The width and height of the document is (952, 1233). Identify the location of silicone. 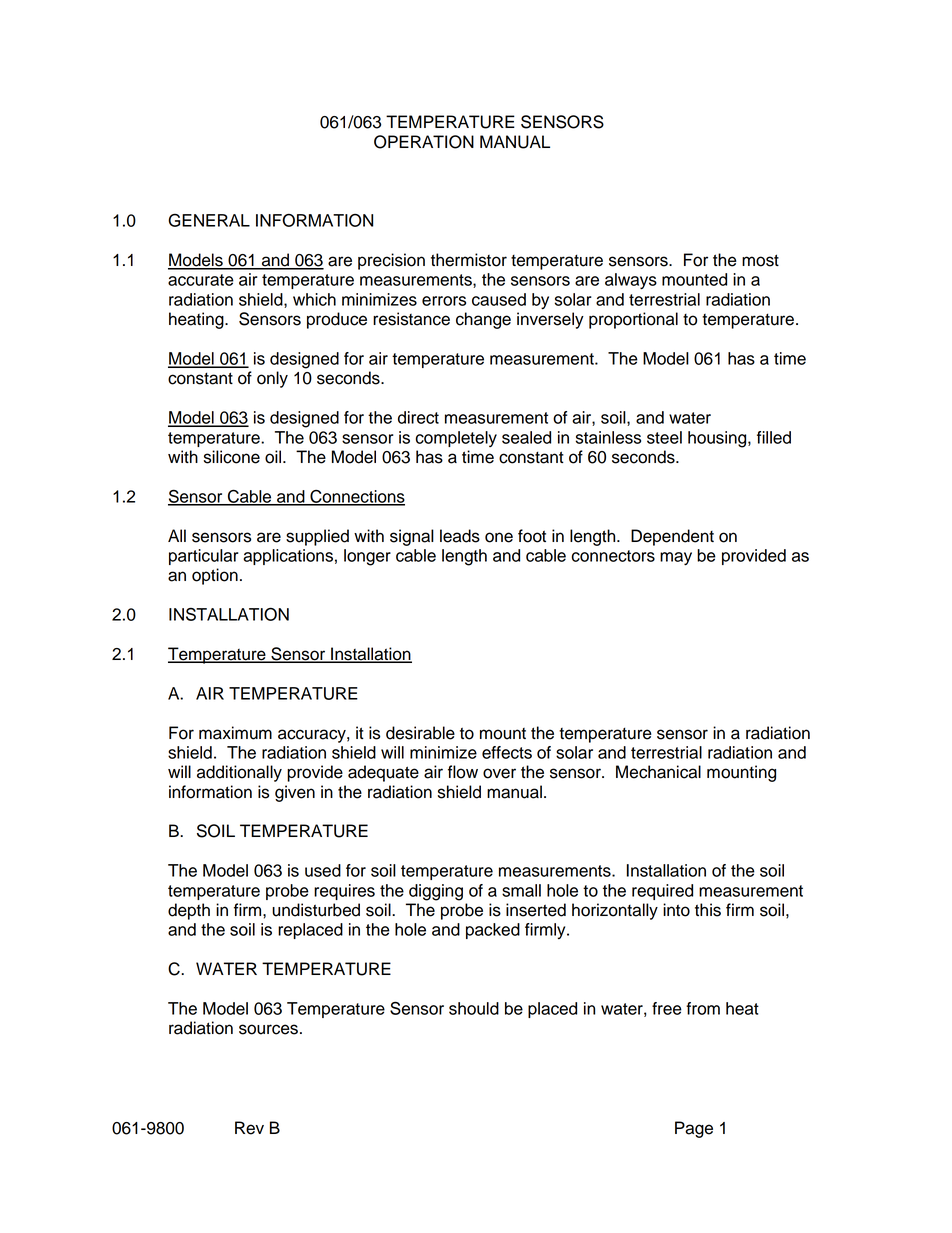
(232, 457).
